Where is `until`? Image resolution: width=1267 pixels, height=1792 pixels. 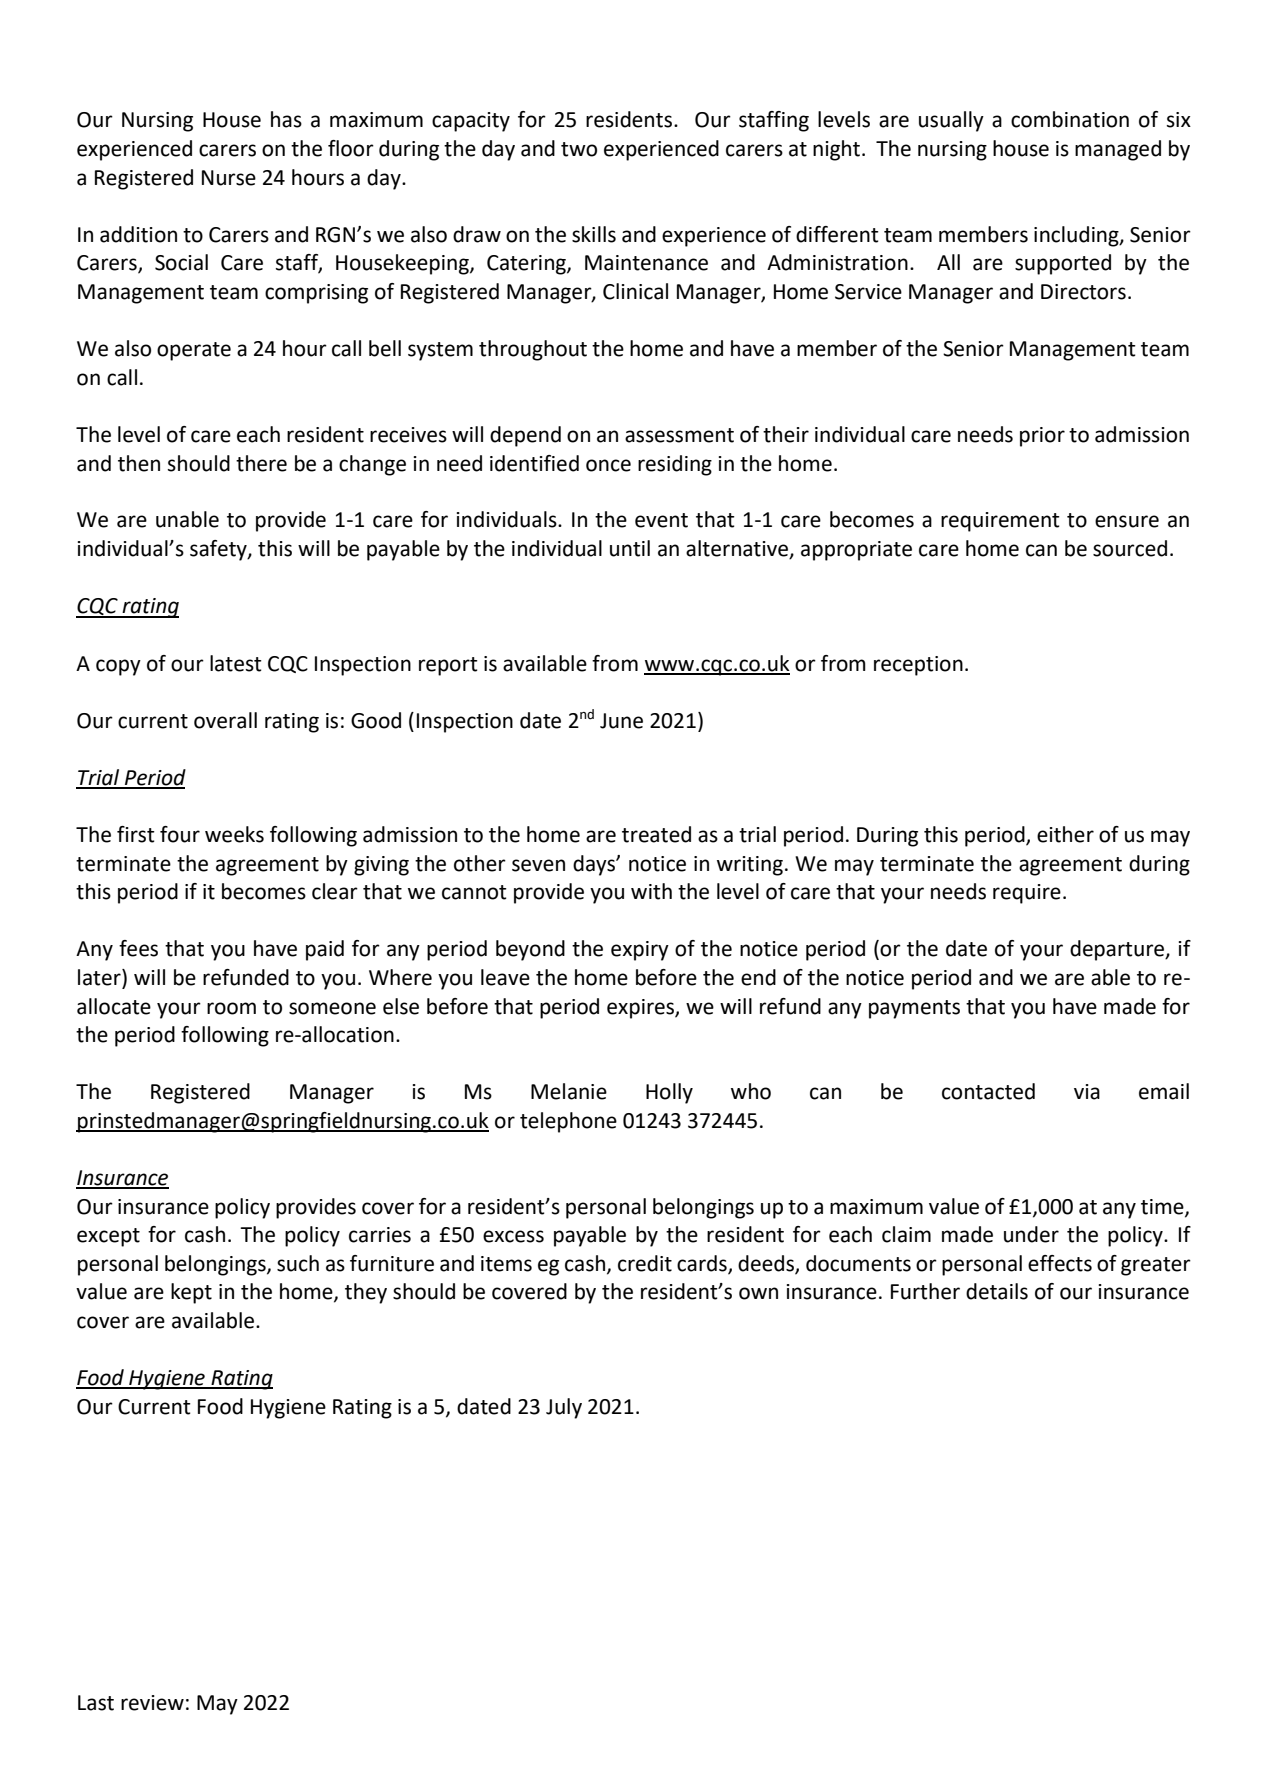
until is located at coordinates (630, 548).
